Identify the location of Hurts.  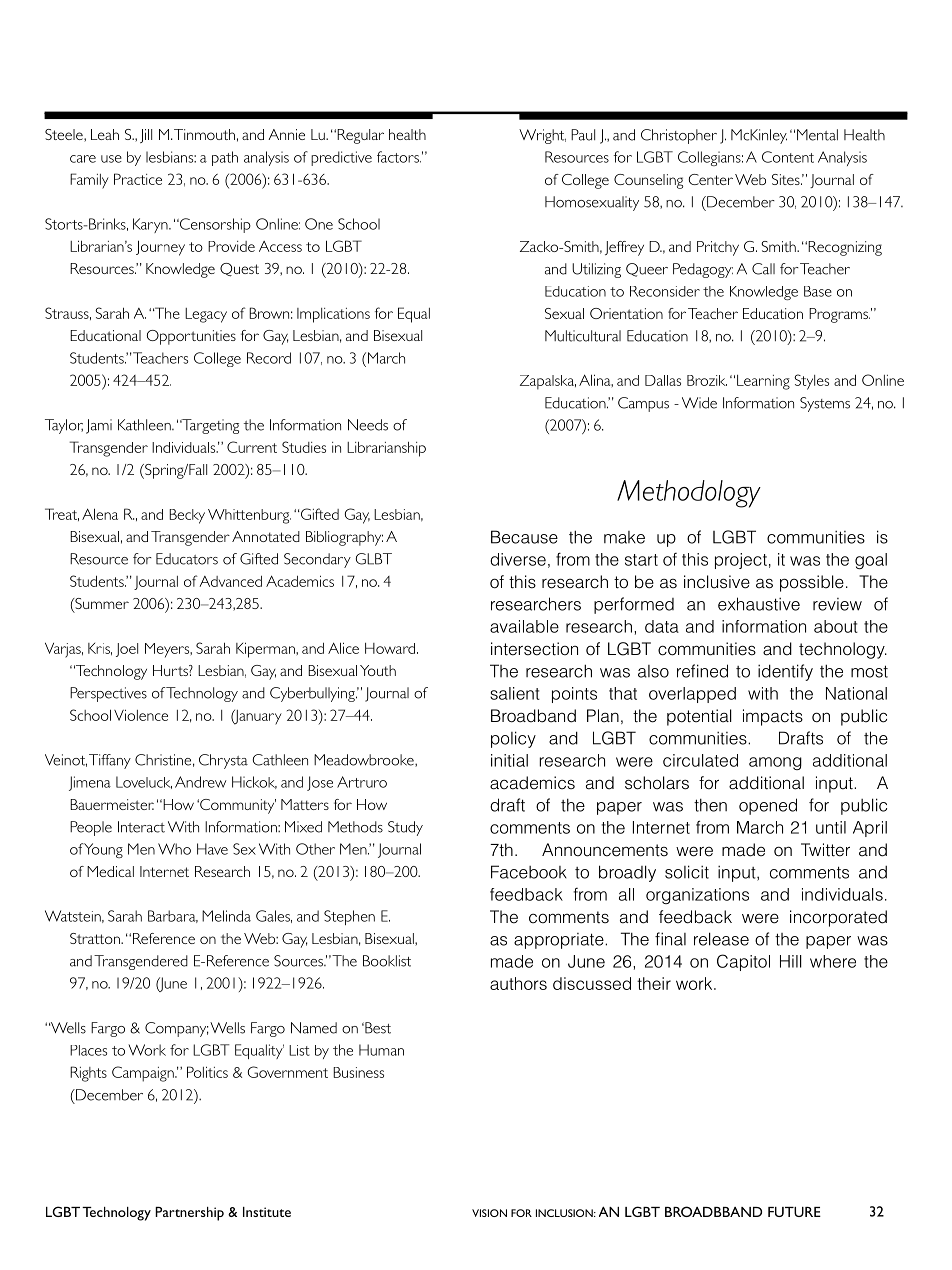
(171, 670).
